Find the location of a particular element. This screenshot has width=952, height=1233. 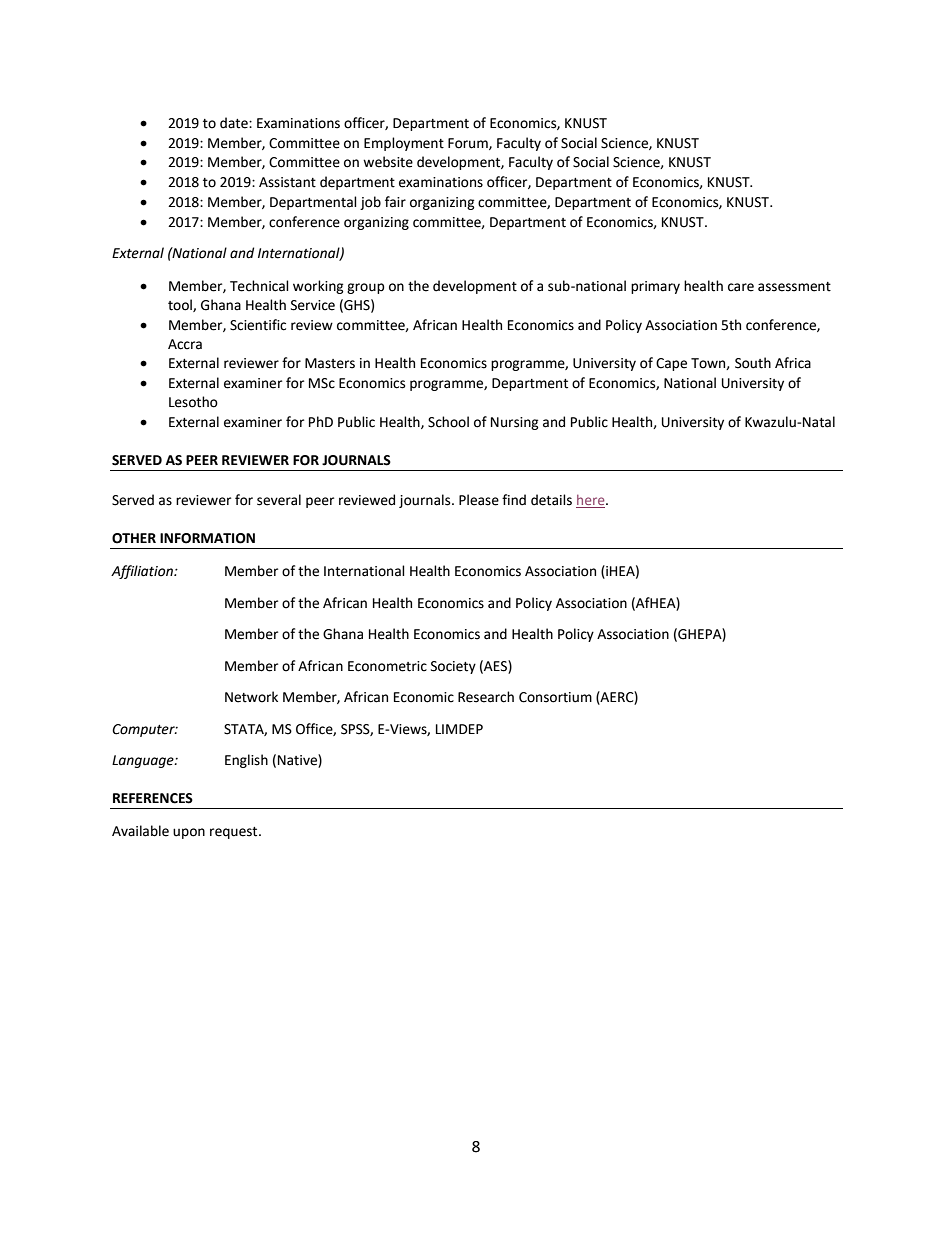

date is located at coordinates (235, 123).
